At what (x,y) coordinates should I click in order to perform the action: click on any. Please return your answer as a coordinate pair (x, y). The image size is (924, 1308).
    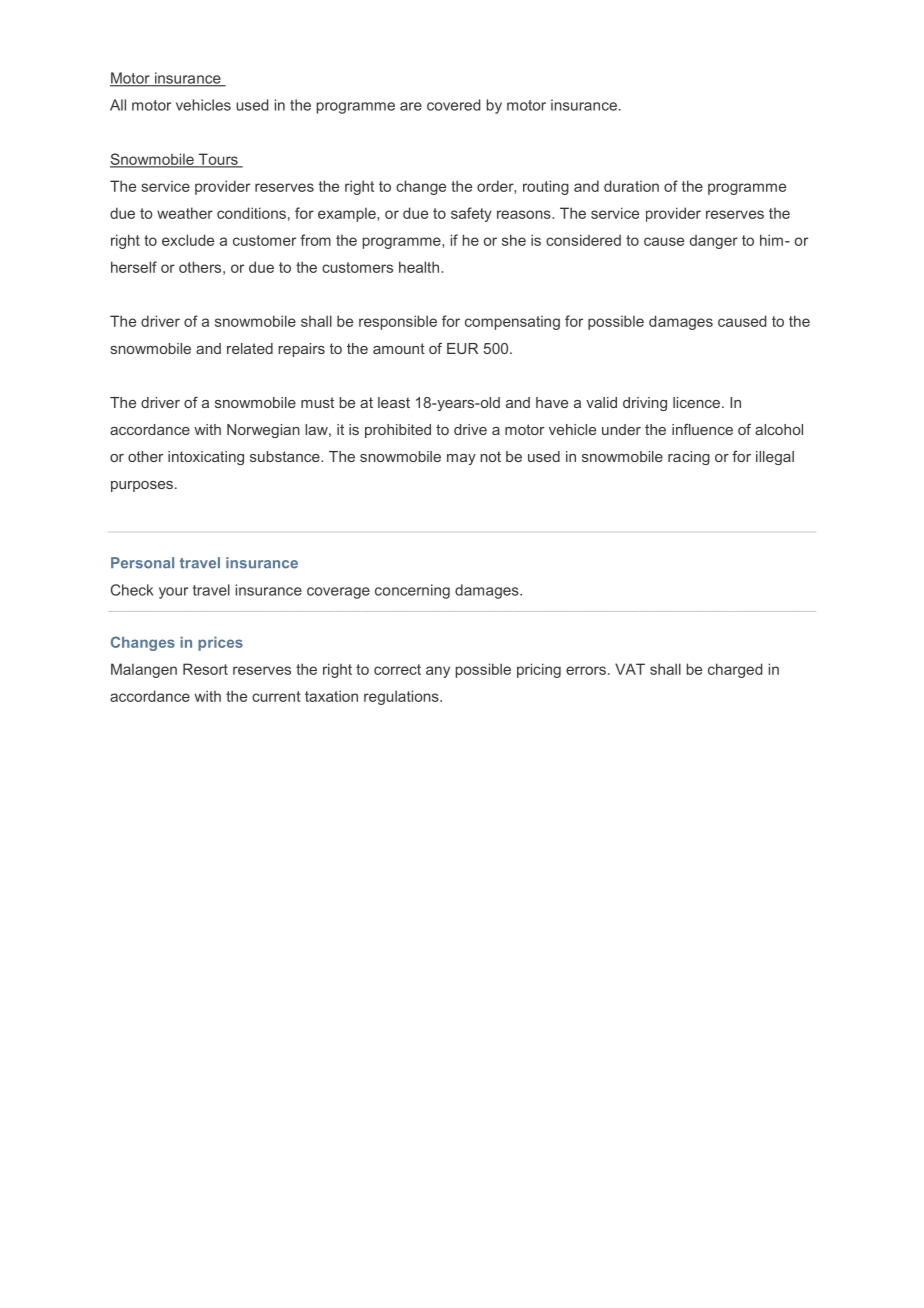
    Looking at the image, I should click on (438, 672).
